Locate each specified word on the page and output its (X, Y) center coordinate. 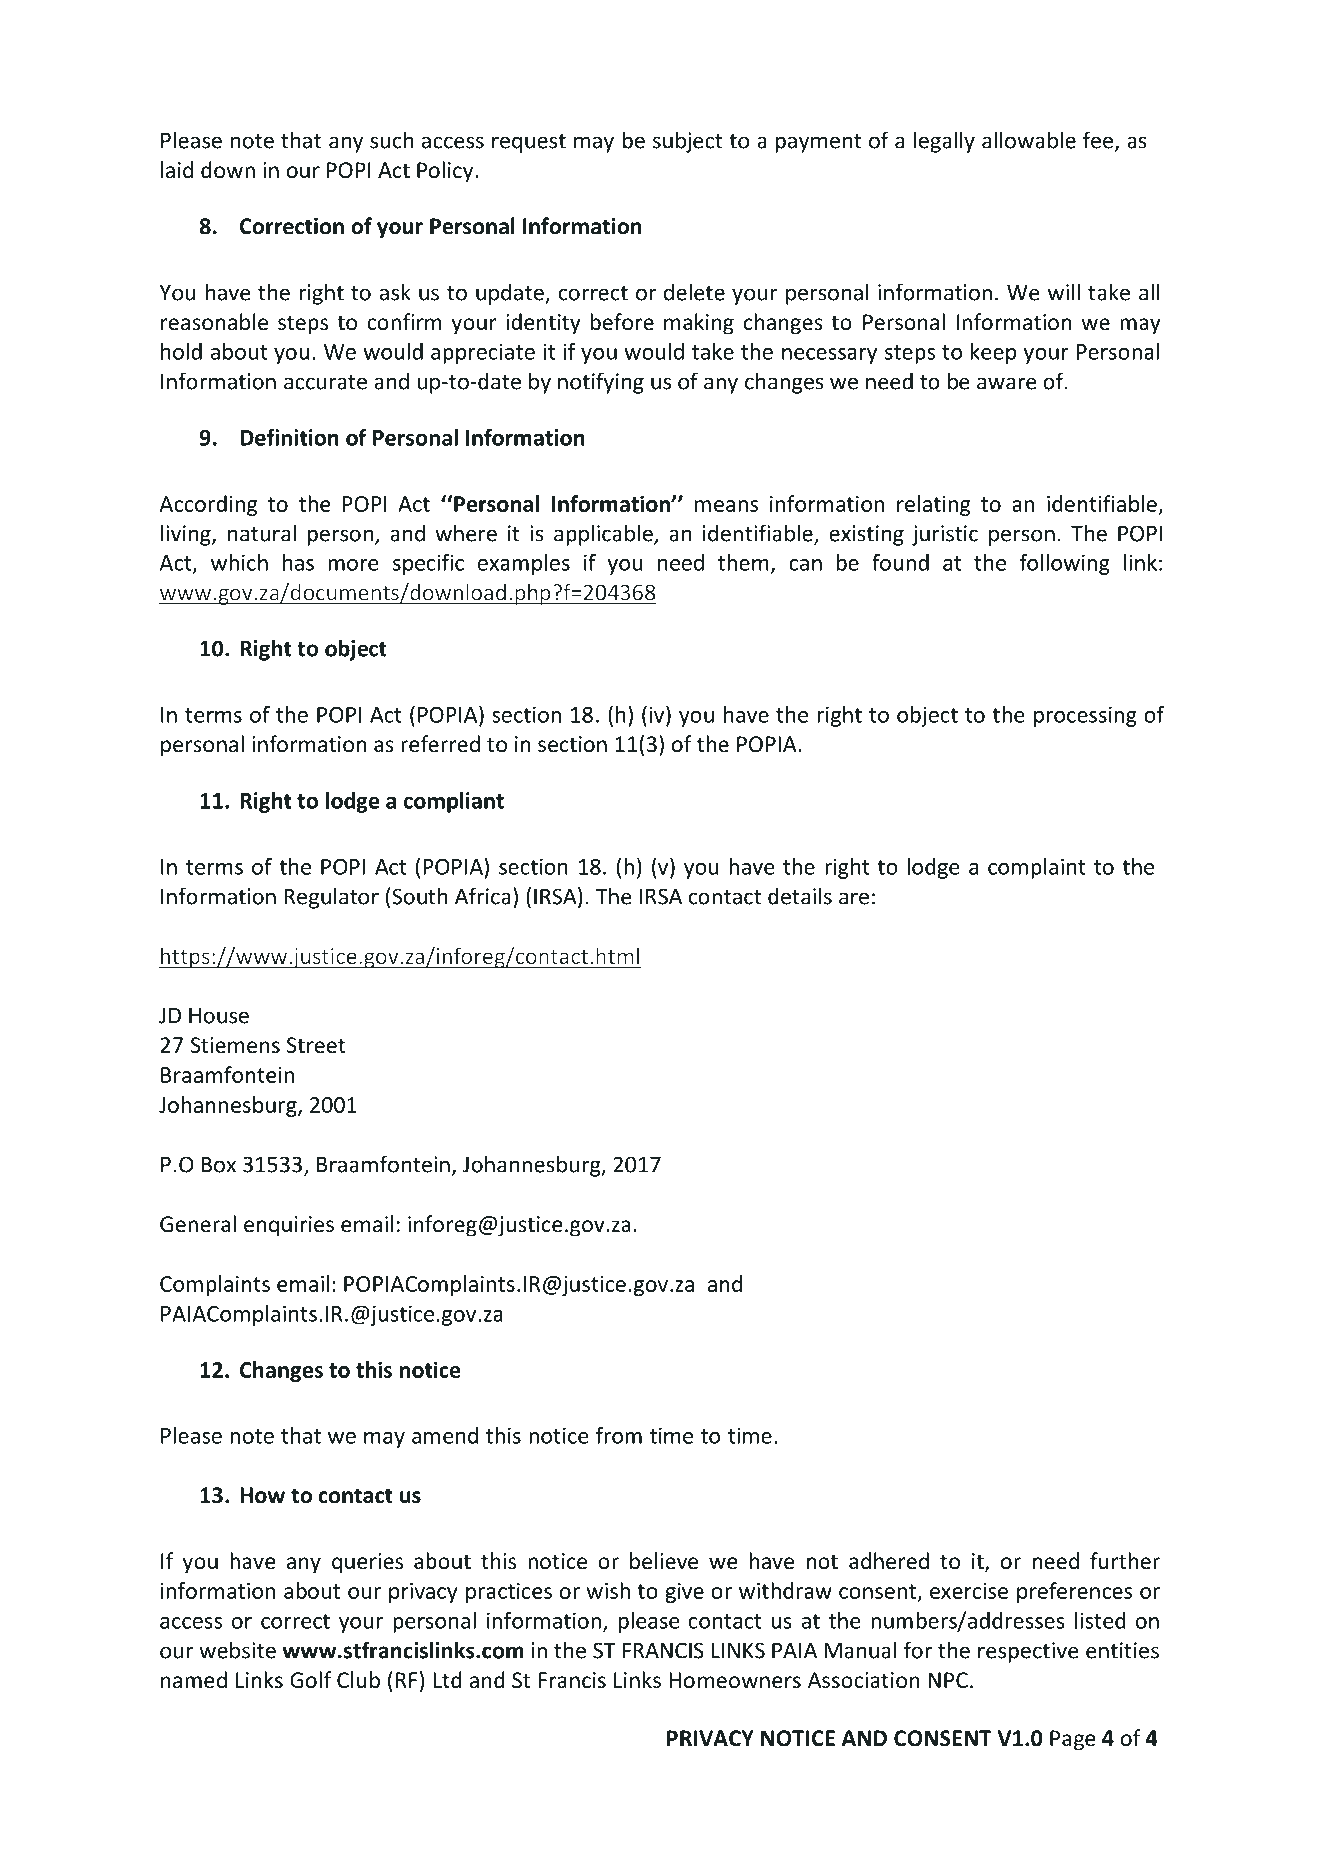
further (1125, 1561)
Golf (311, 1680)
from (619, 1435)
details (800, 896)
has (298, 562)
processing (1085, 716)
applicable (604, 535)
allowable (1029, 140)
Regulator (331, 898)
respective (1028, 1652)
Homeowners (735, 1680)
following (1064, 564)
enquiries (289, 1226)
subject (688, 142)
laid (177, 170)
